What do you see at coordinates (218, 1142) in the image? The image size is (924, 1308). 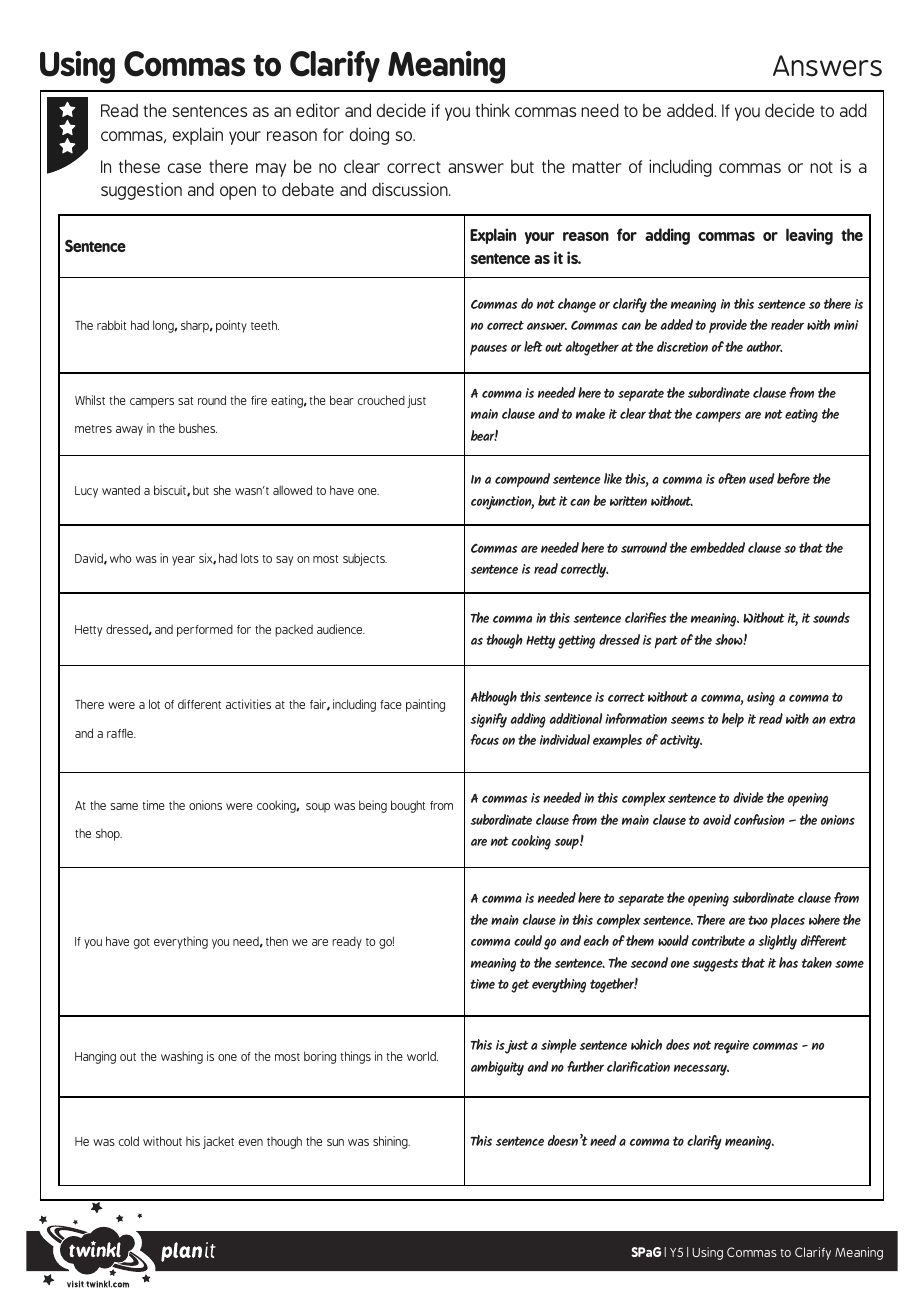 I see `jacket` at bounding box center [218, 1142].
